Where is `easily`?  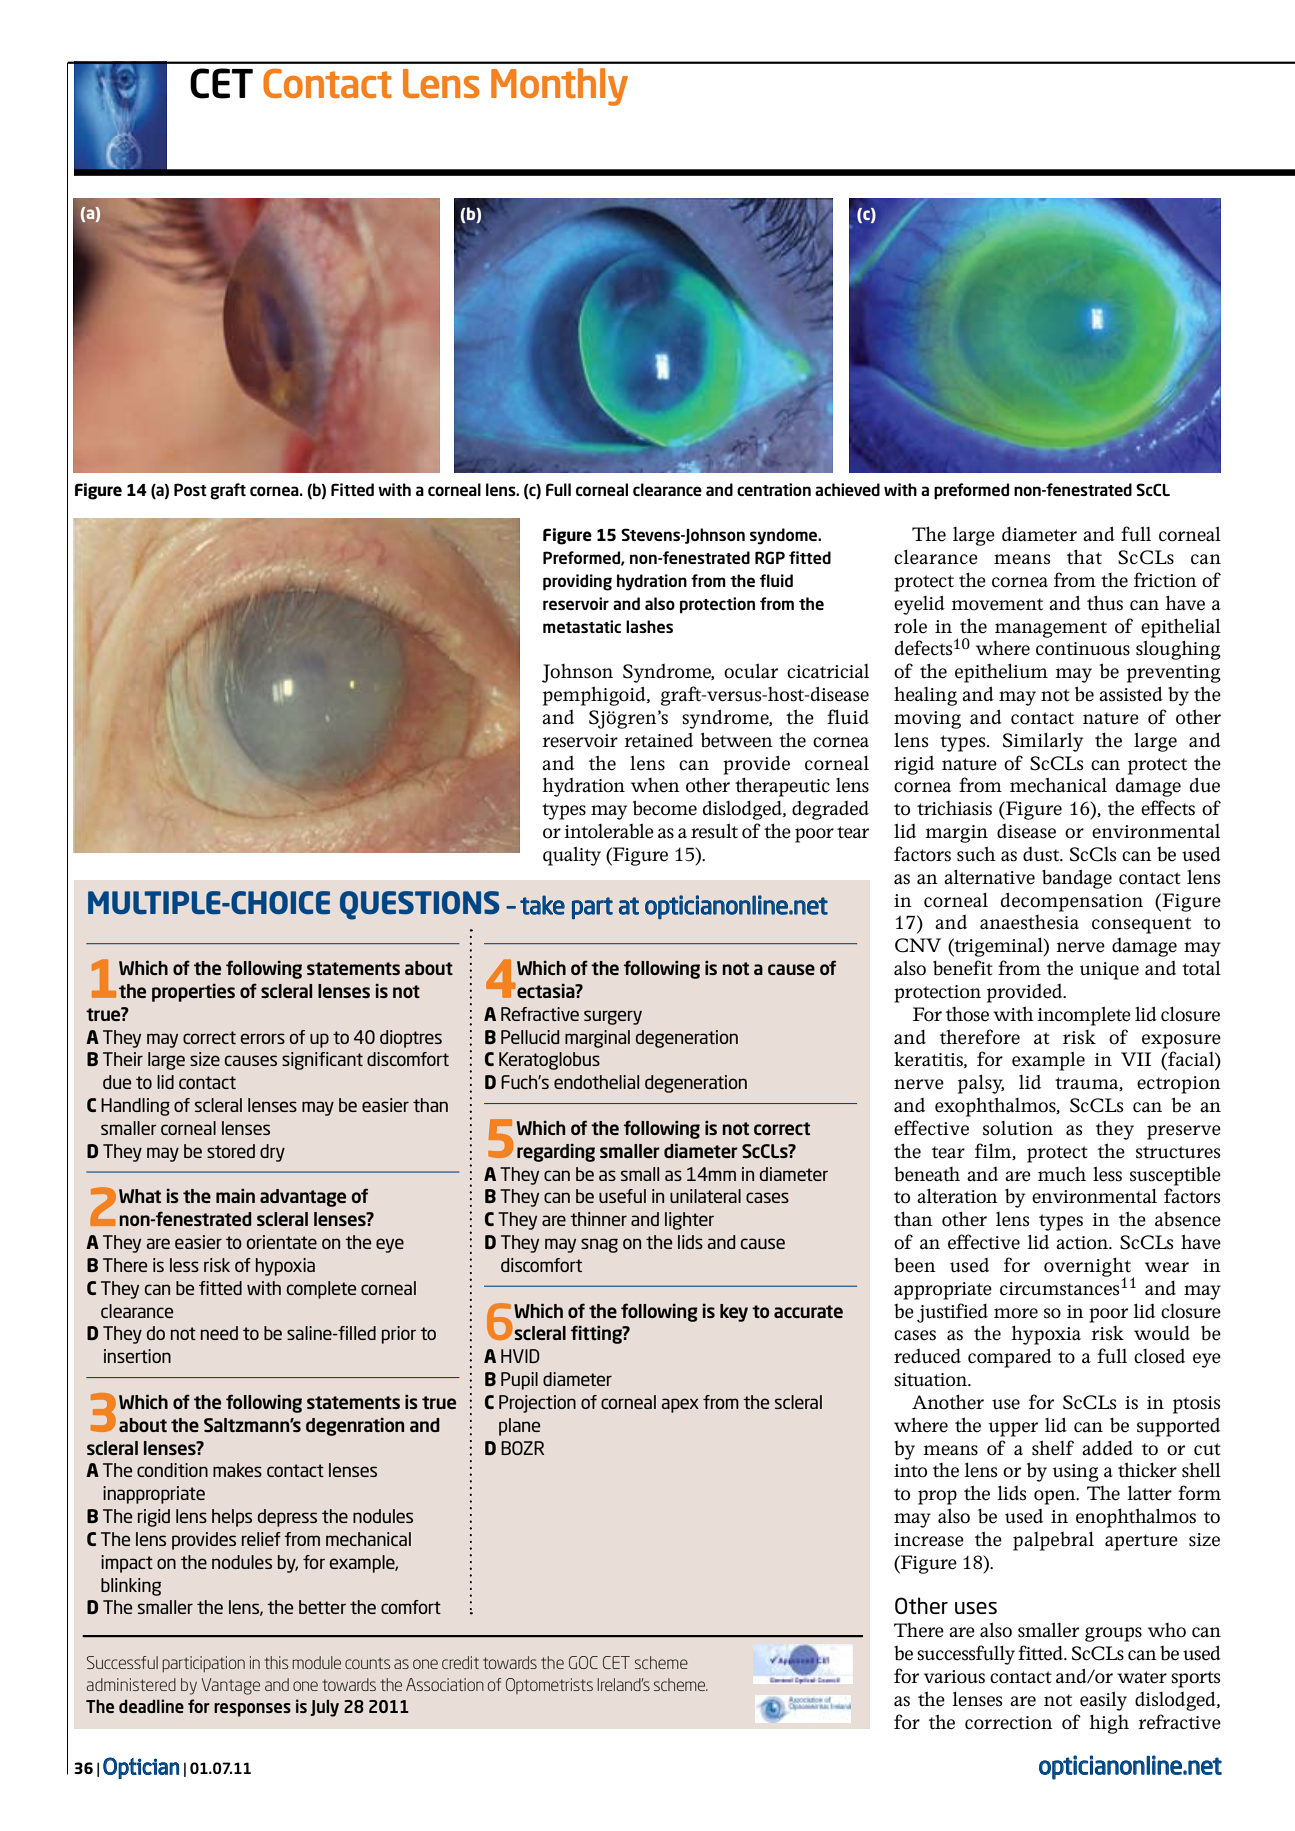 easily is located at coordinates (1103, 1701).
